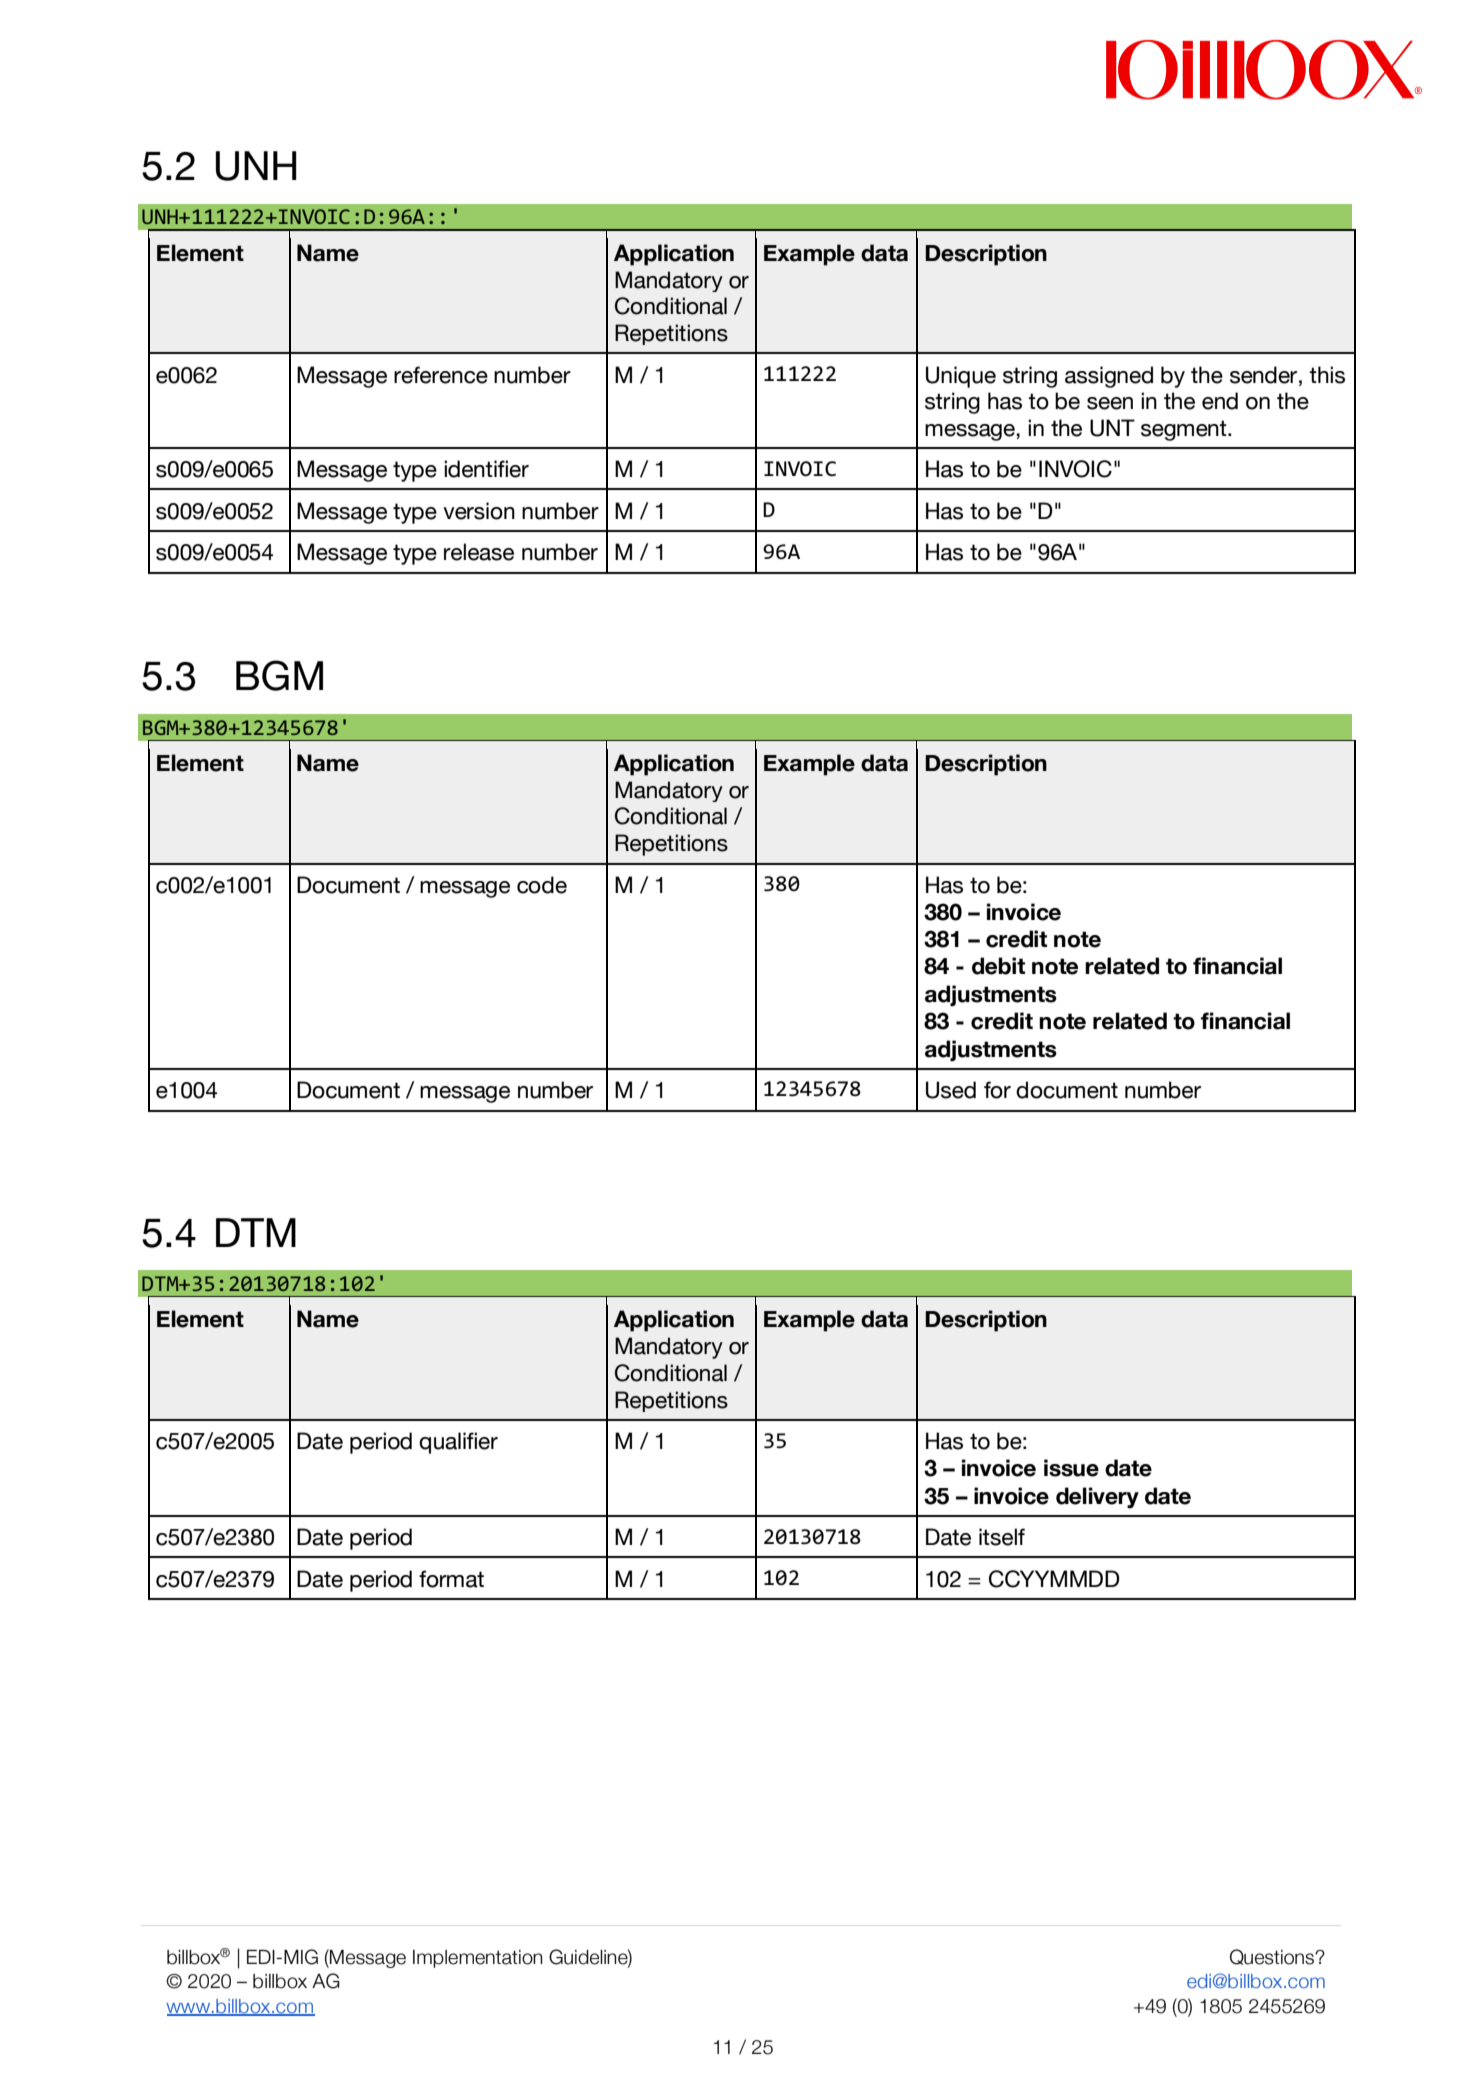 The image size is (1480, 2093). Describe the element at coordinates (542, 885) in the document. I see `code` at that location.
